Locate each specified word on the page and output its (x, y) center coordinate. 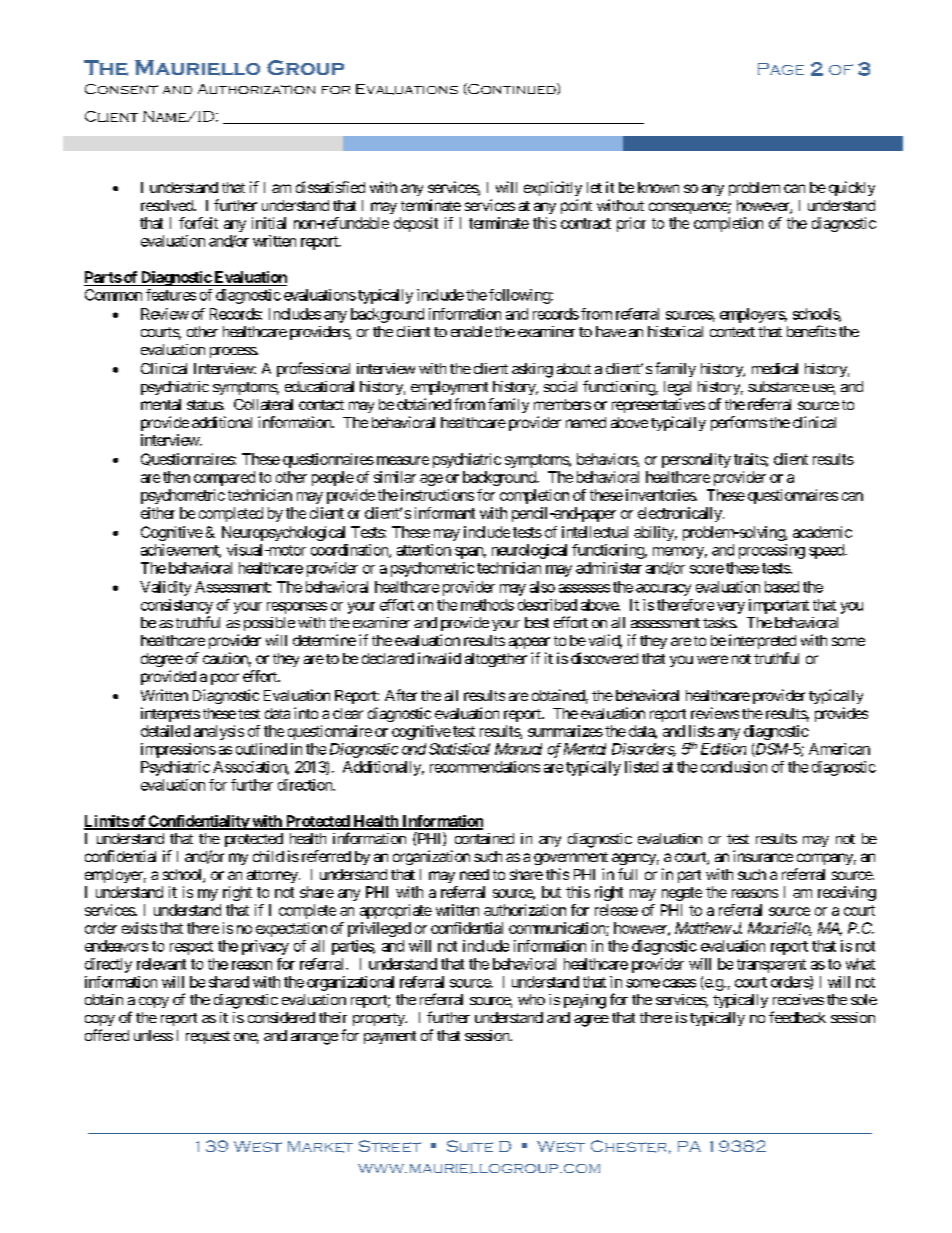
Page (781, 69)
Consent (121, 89)
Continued (512, 89)
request (208, 1037)
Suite (470, 1146)
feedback (797, 1017)
